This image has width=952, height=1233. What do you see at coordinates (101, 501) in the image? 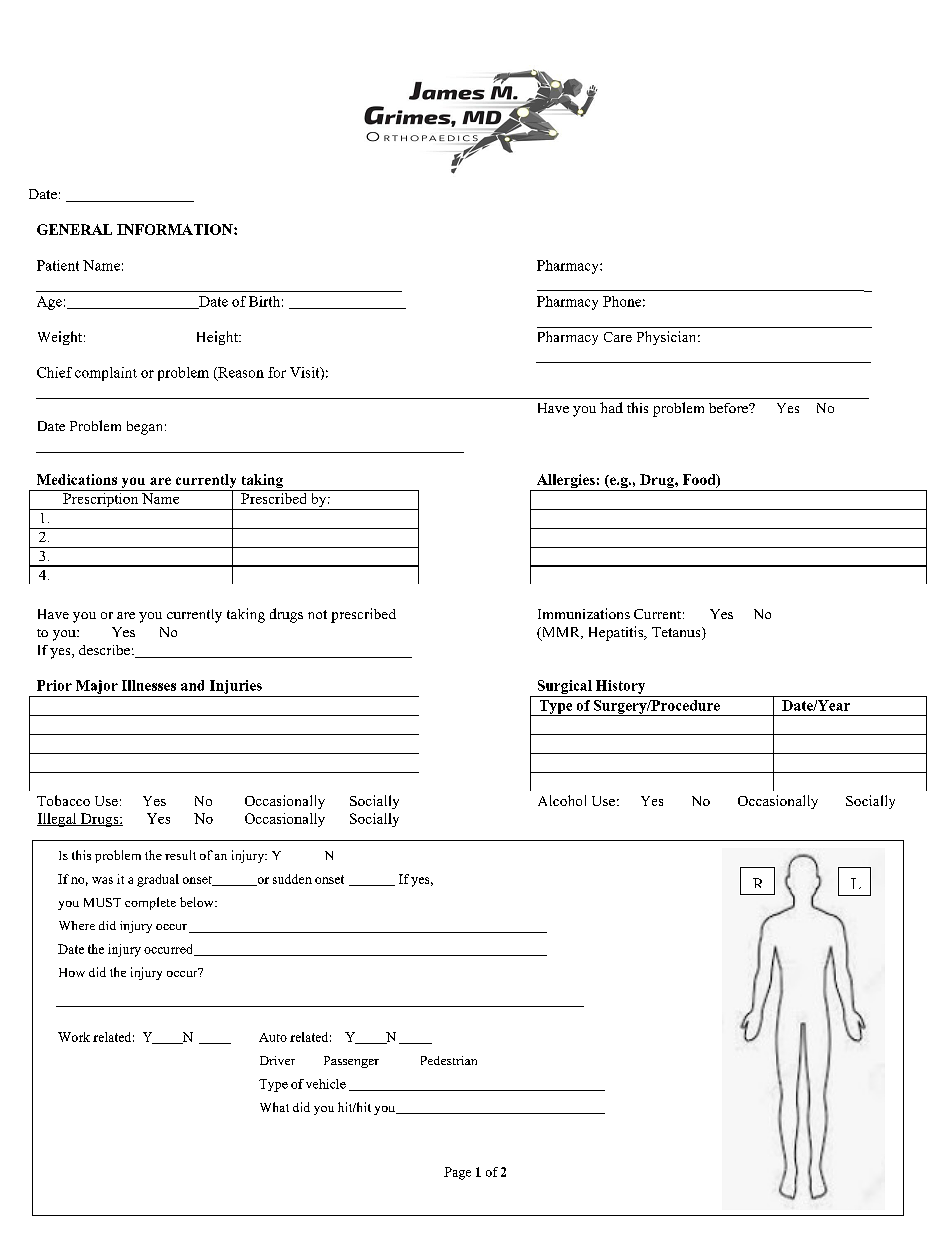
I see `Prescription` at bounding box center [101, 501].
